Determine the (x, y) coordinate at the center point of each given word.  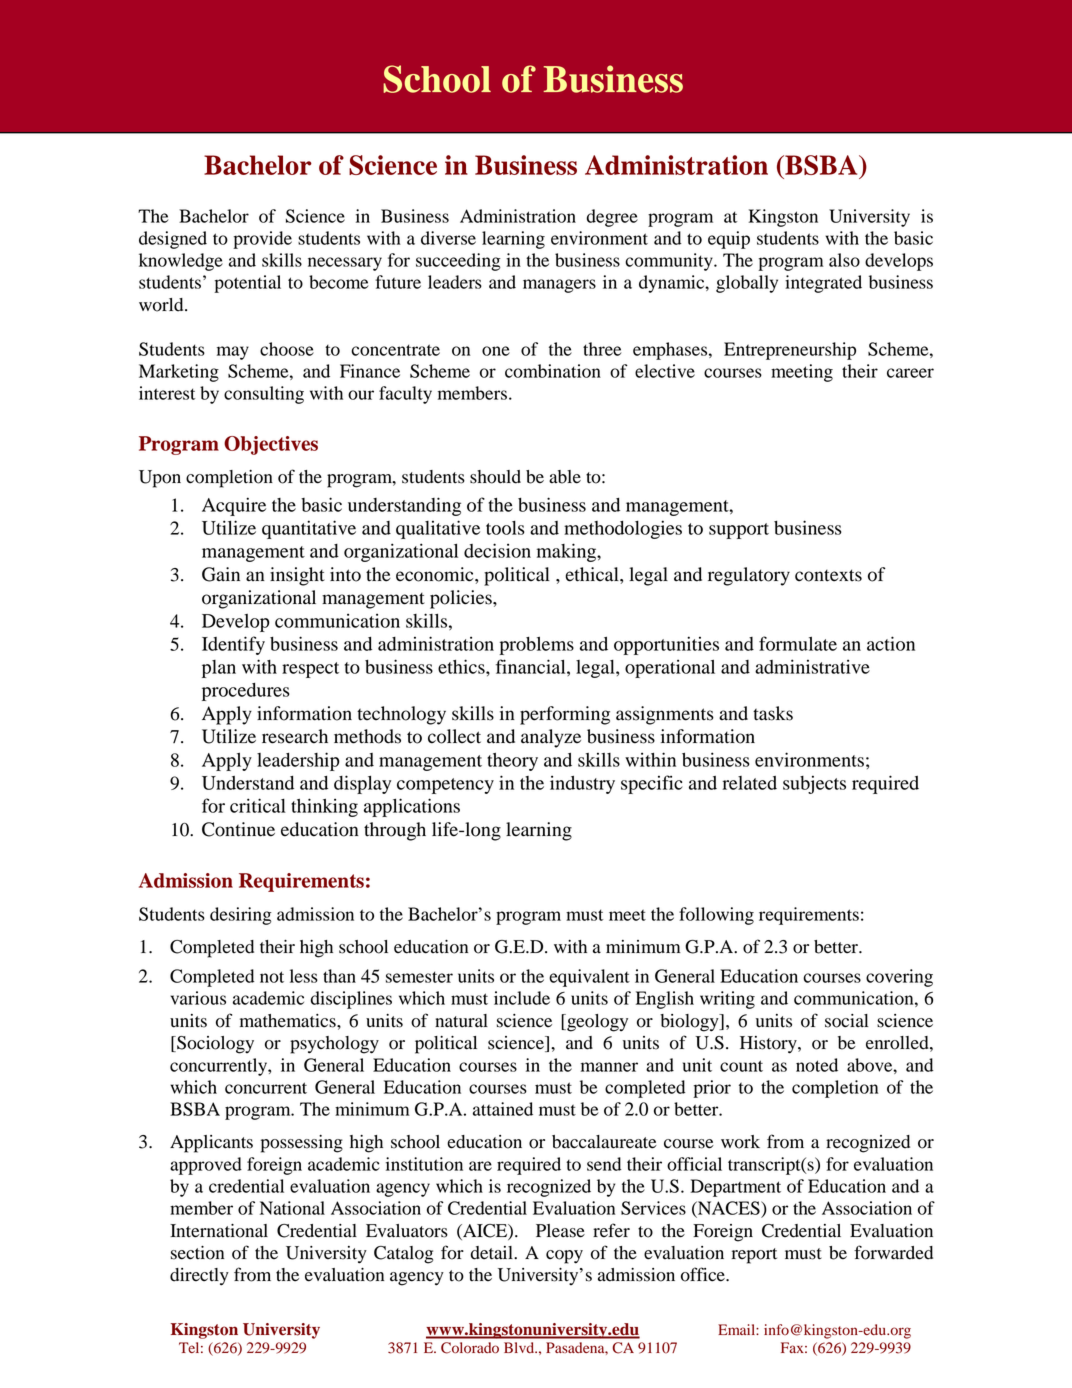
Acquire (234, 506)
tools (505, 528)
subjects (814, 784)
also (844, 260)
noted (817, 1065)
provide (262, 240)
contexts (828, 575)
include (522, 998)
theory (512, 762)
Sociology (214, 1045)
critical (258, 805)
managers (559, 286)
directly (199, 1277)
